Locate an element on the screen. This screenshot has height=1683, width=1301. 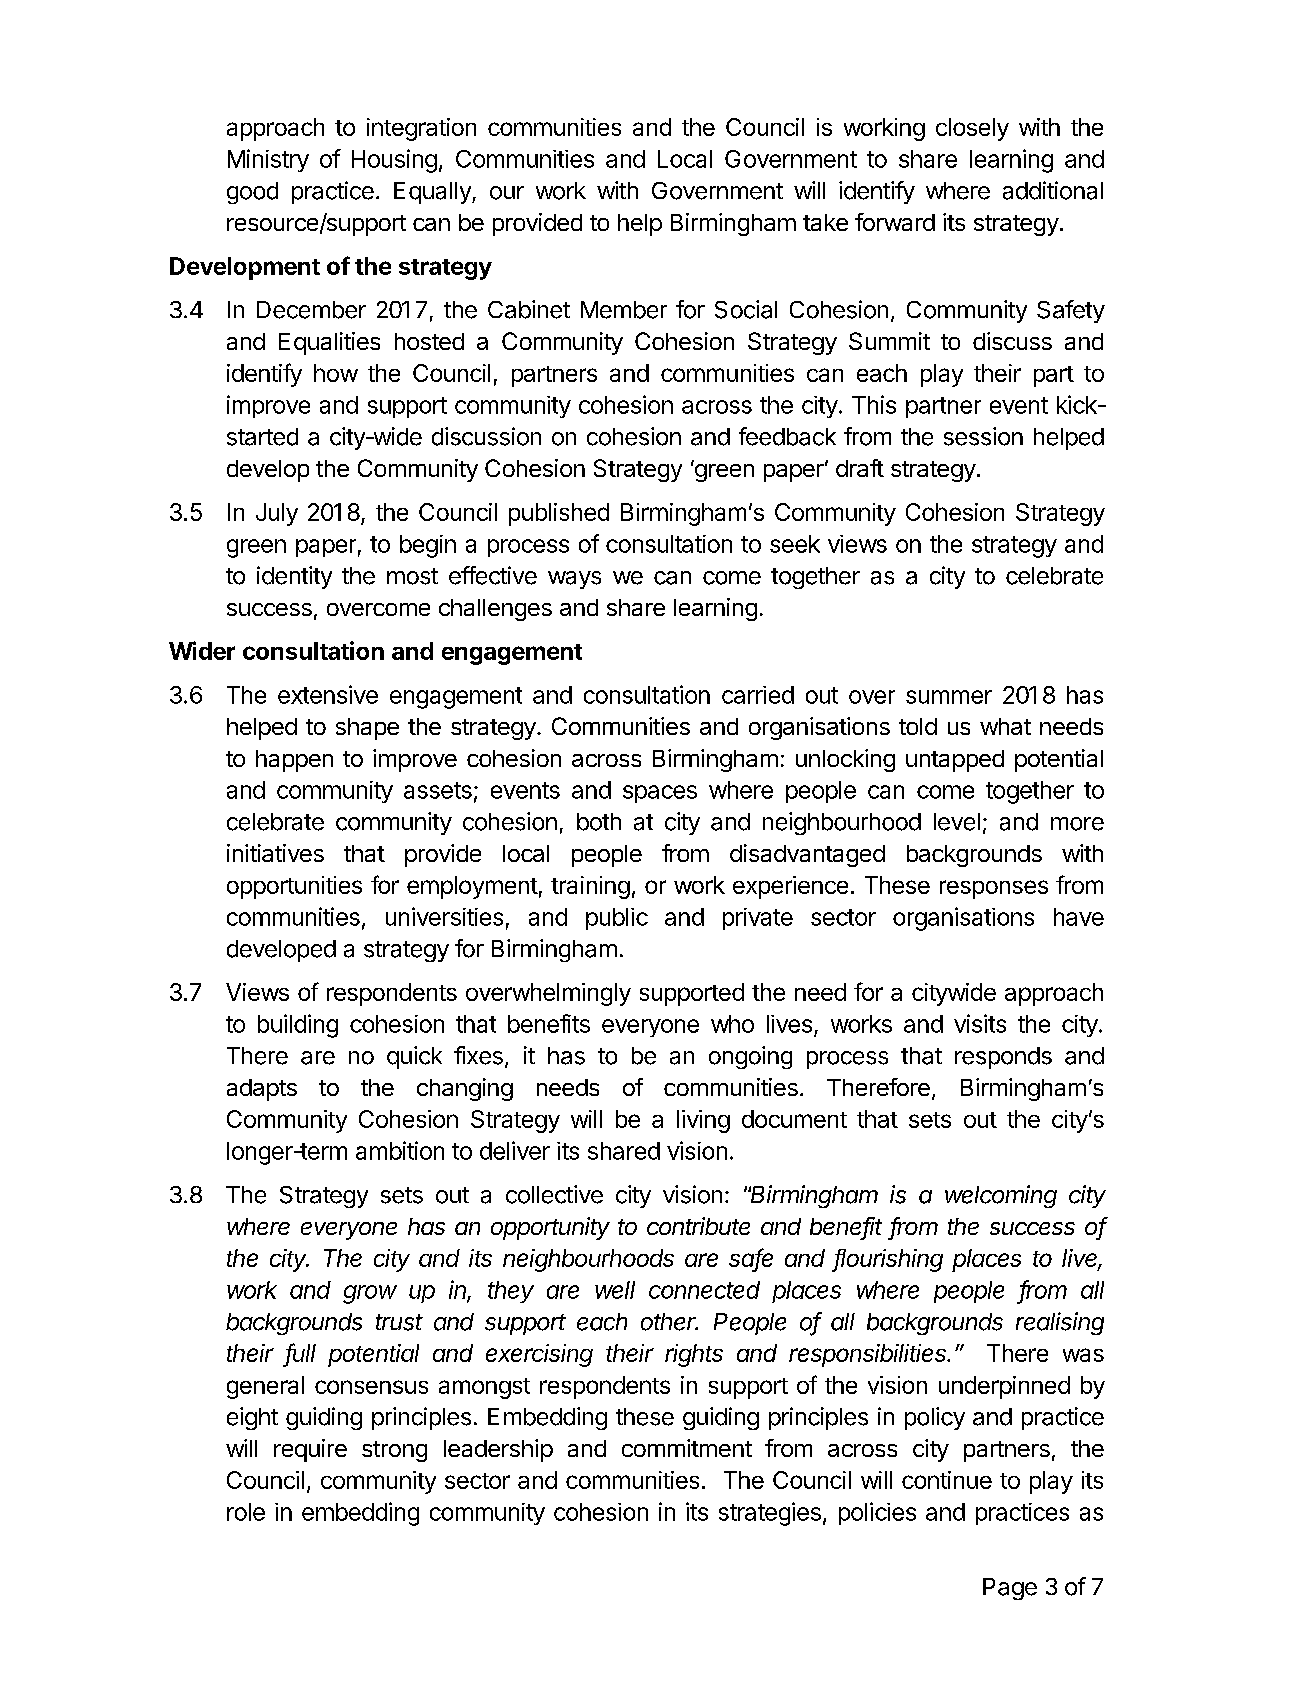
Housing is located at coordinates (394, 161).
